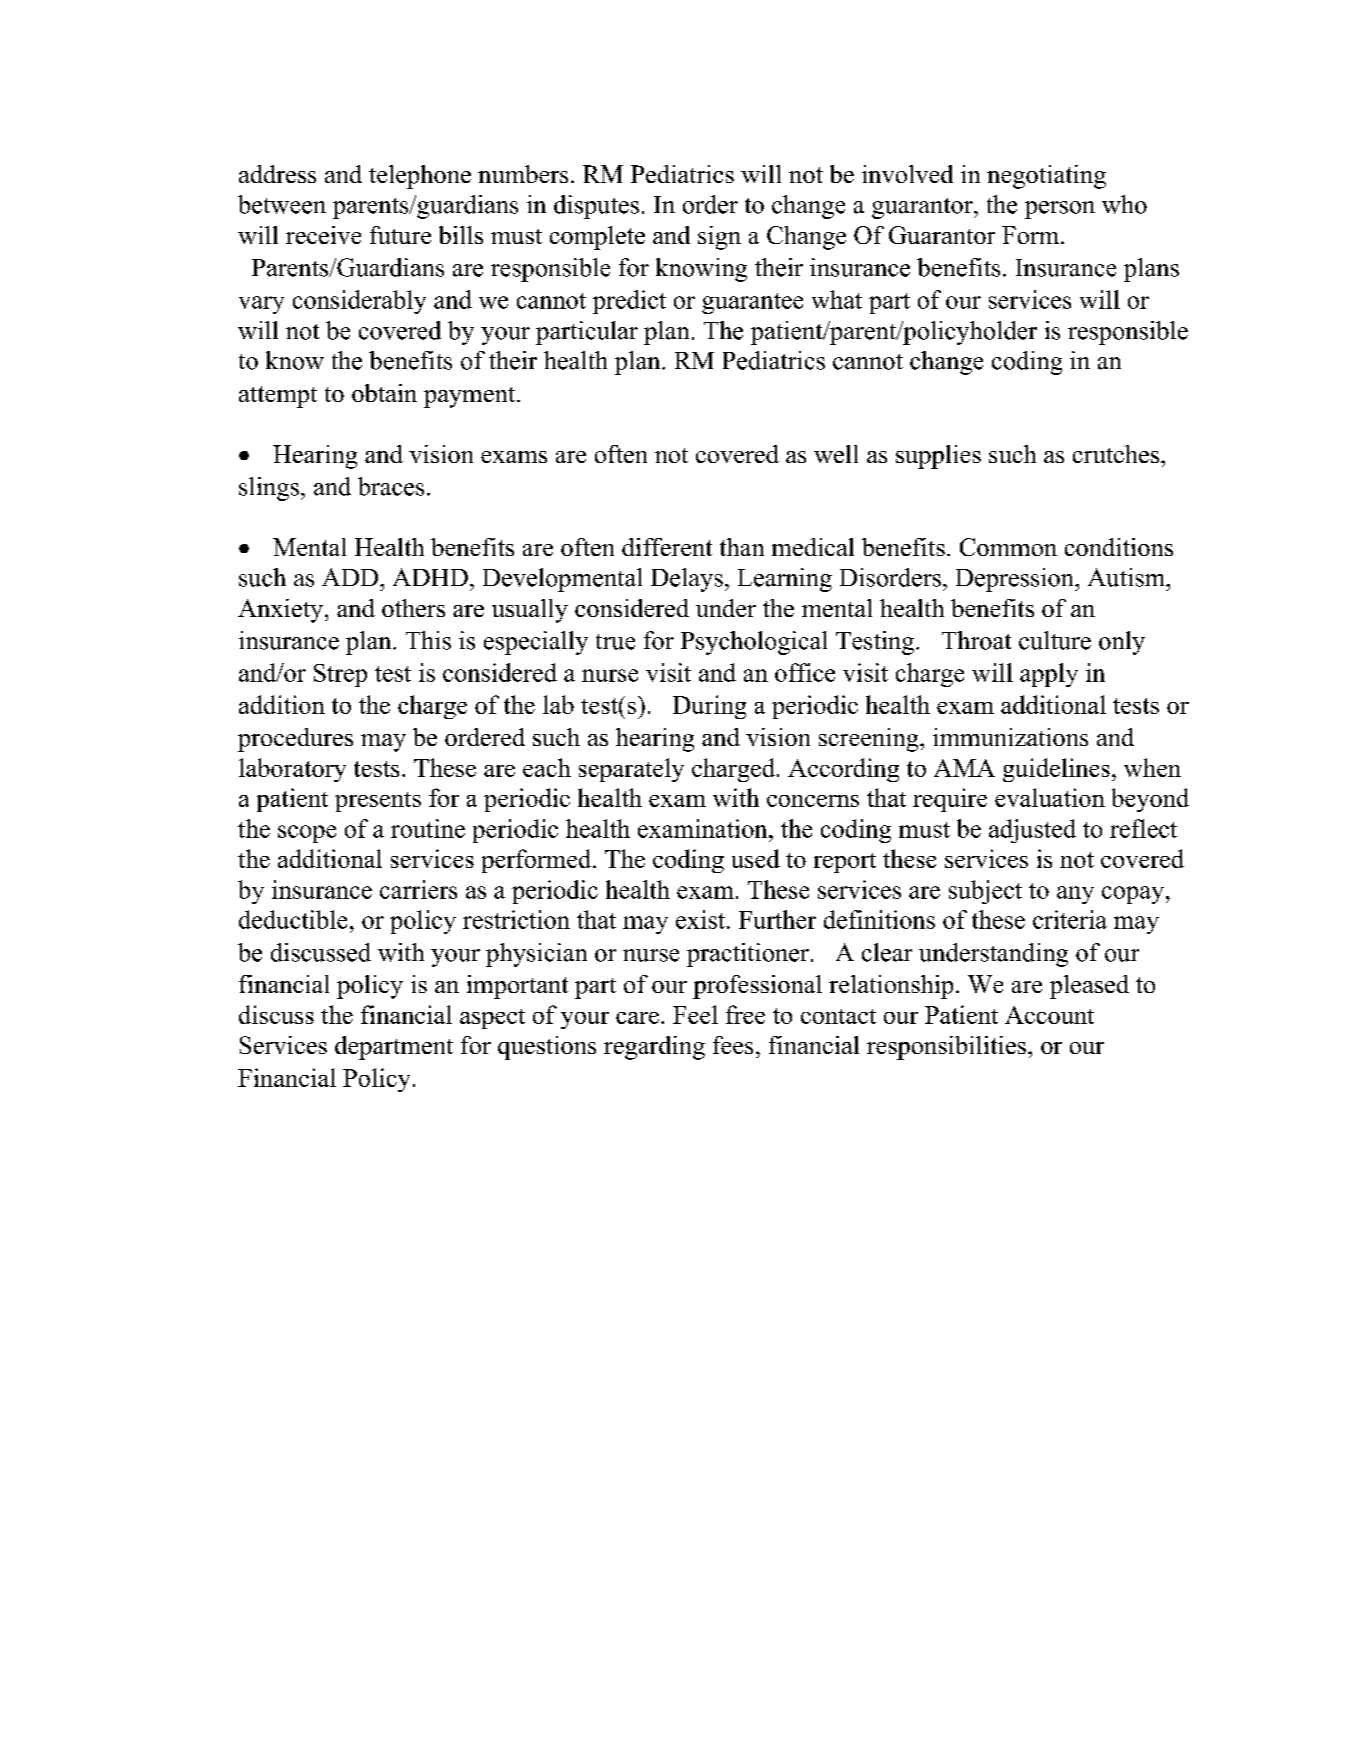 The image size is (1349, 1746). I want to click on aspect, so click(492, 1019).
